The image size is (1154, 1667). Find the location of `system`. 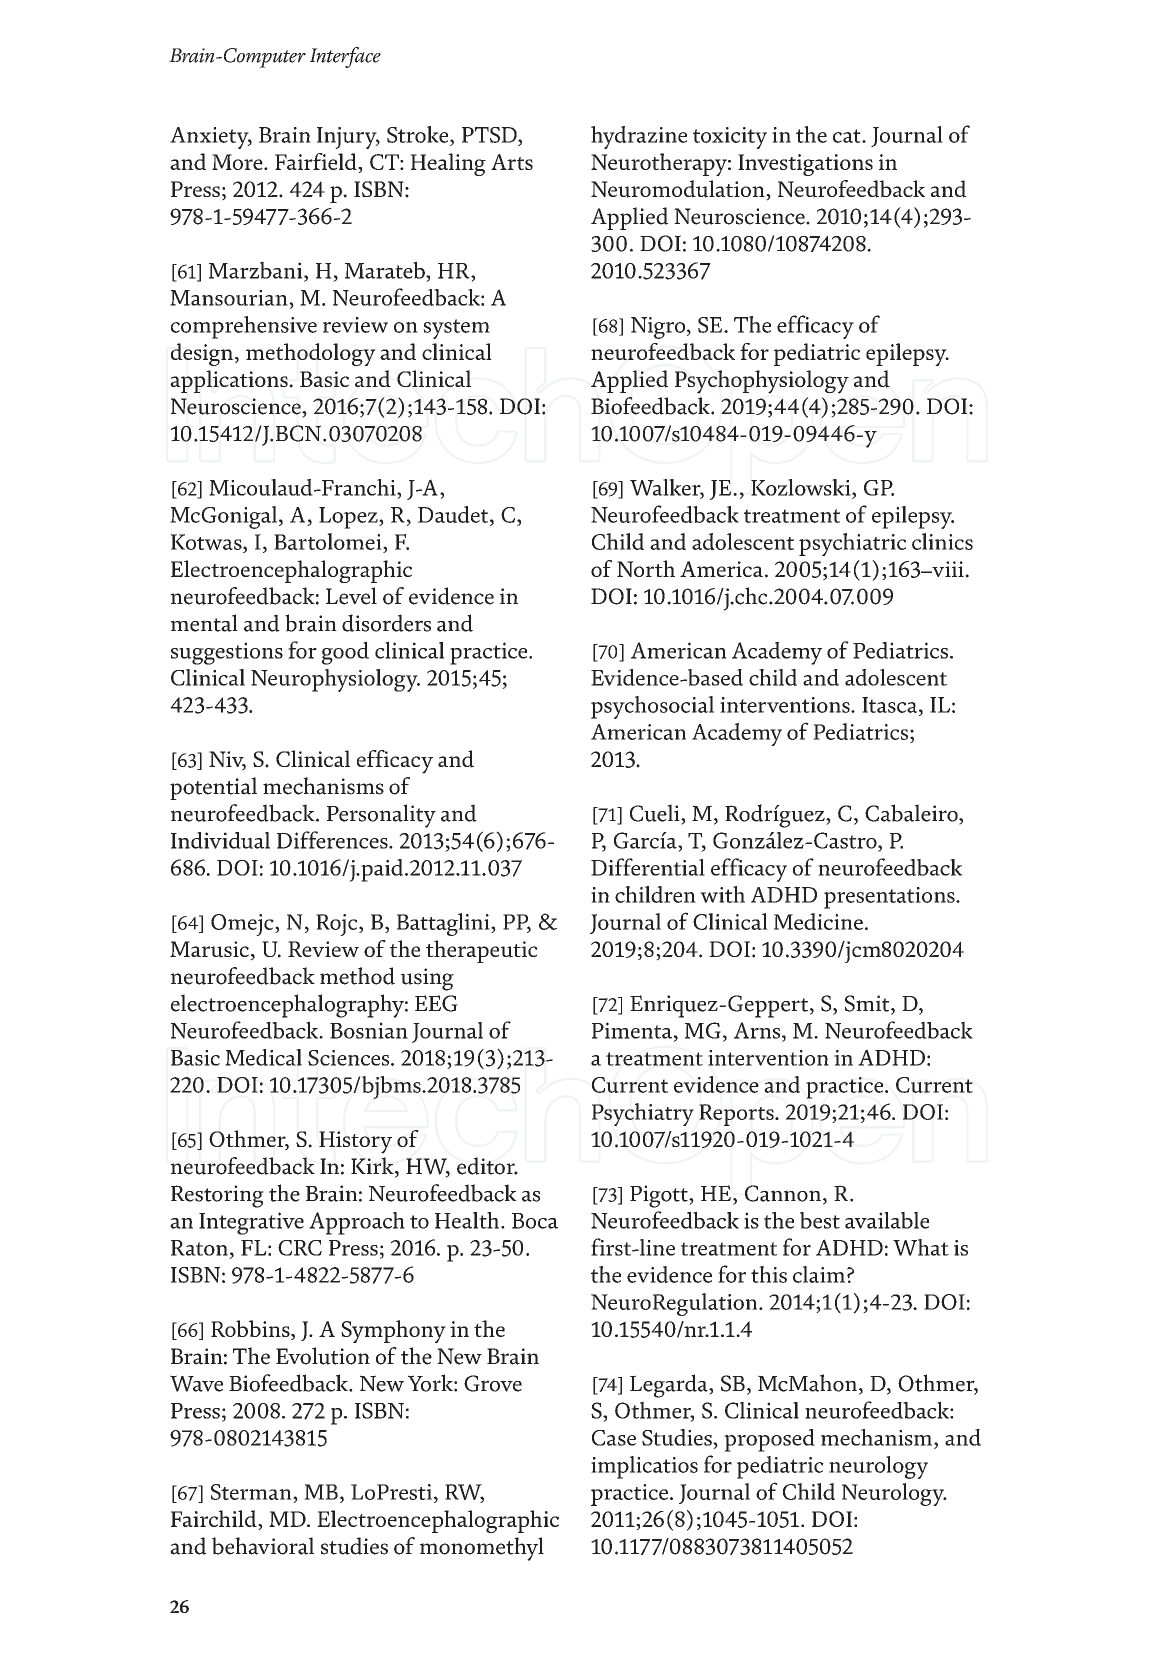

system is located at coordinates (456, 329).
